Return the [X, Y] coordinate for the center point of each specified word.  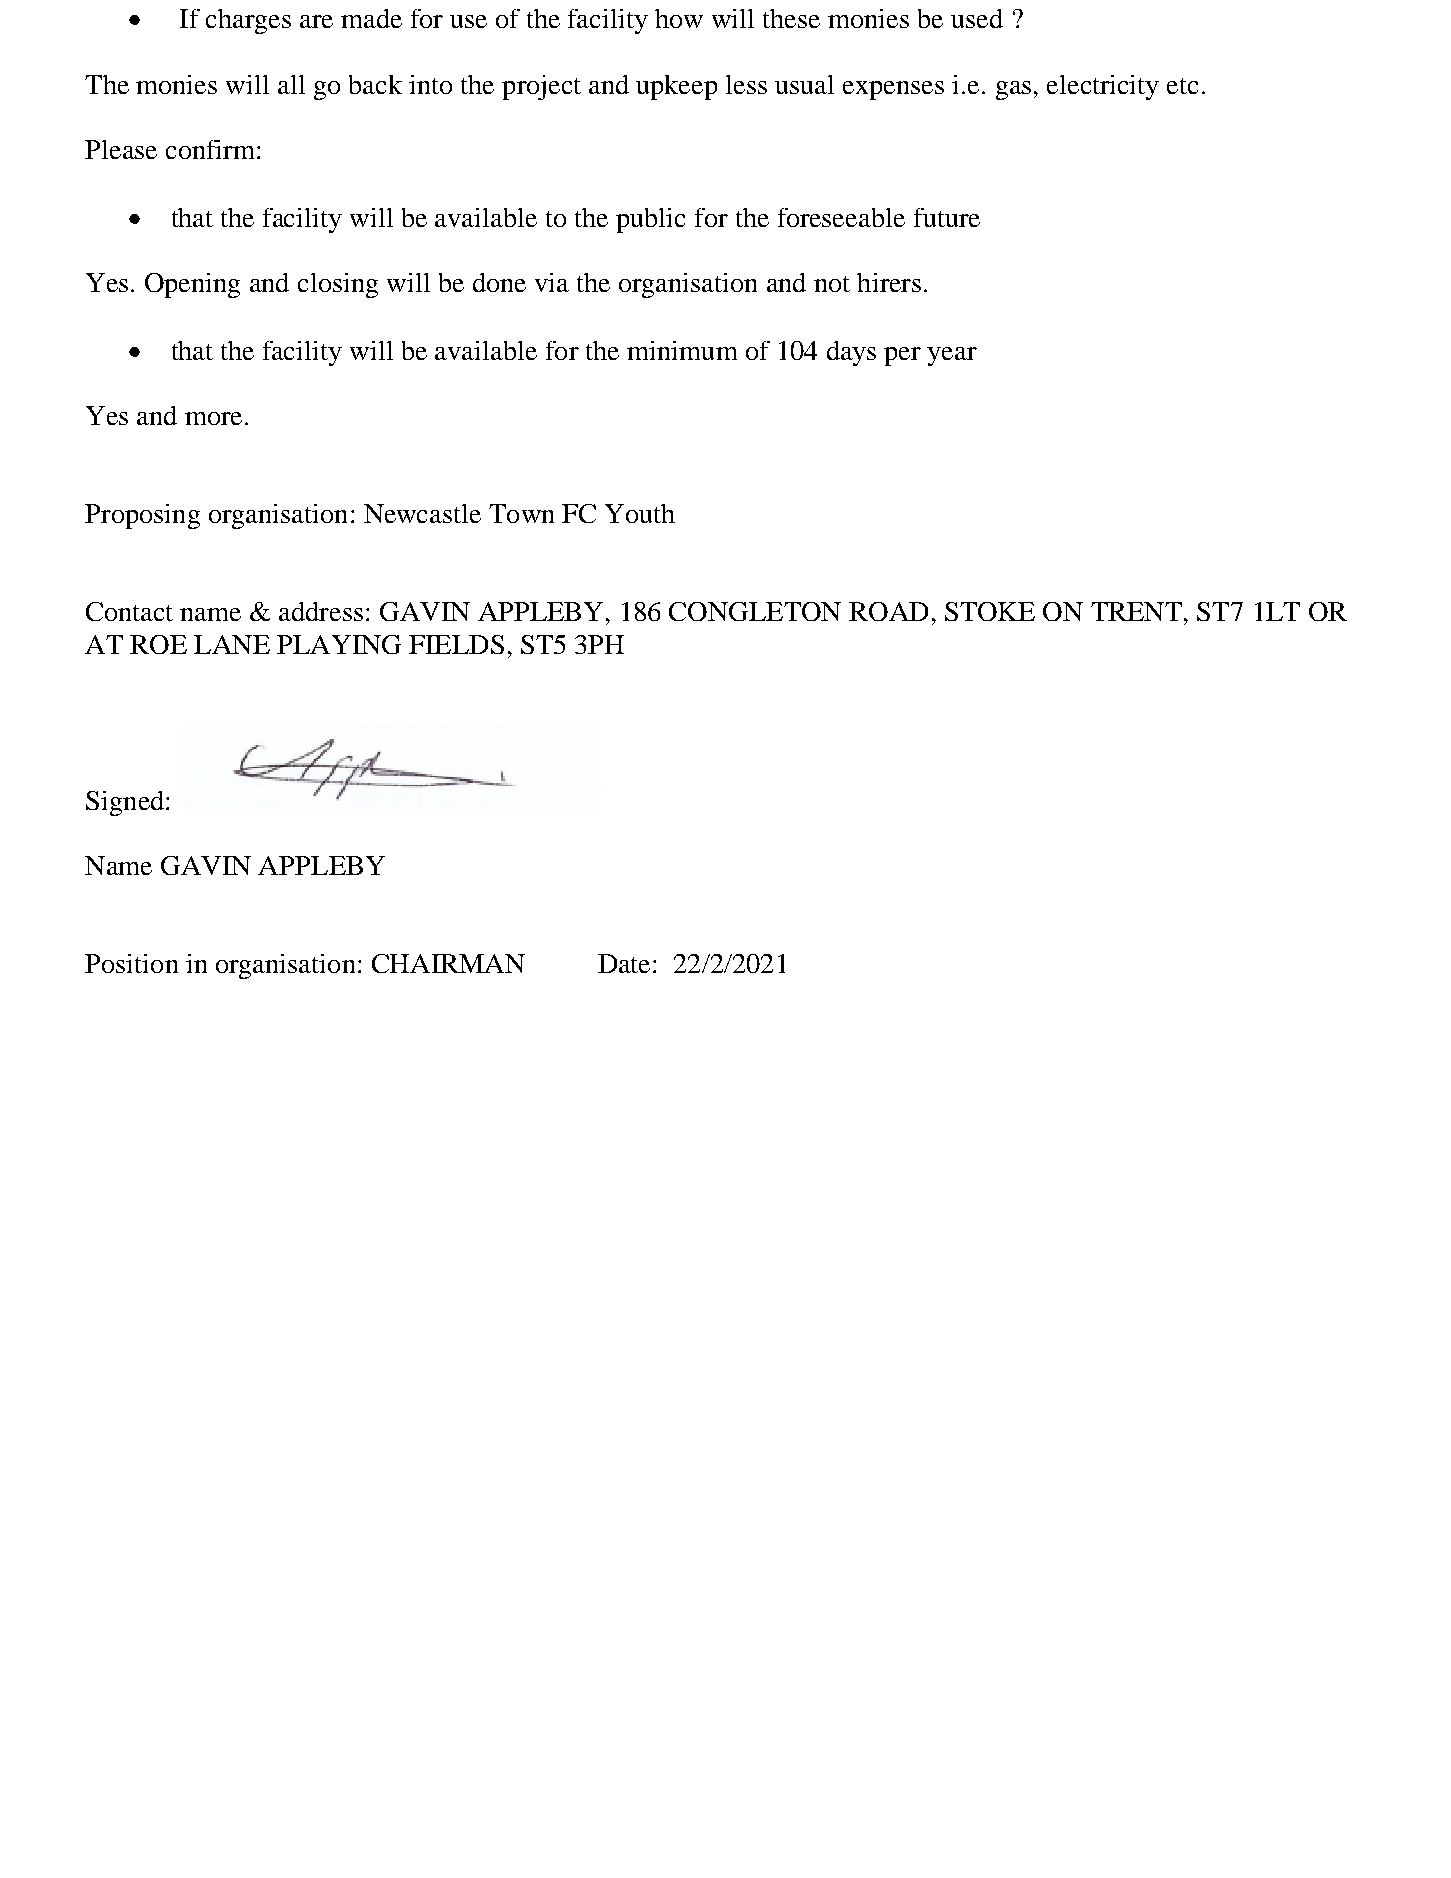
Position [131, 963]
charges [248, 21]
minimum [682, 350]
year [952, 356]
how [679, 18]
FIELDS [456, 644]
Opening [192, 285]
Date [624, 963]
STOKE [990, 611]
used [977, 18]
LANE [232, 644]
